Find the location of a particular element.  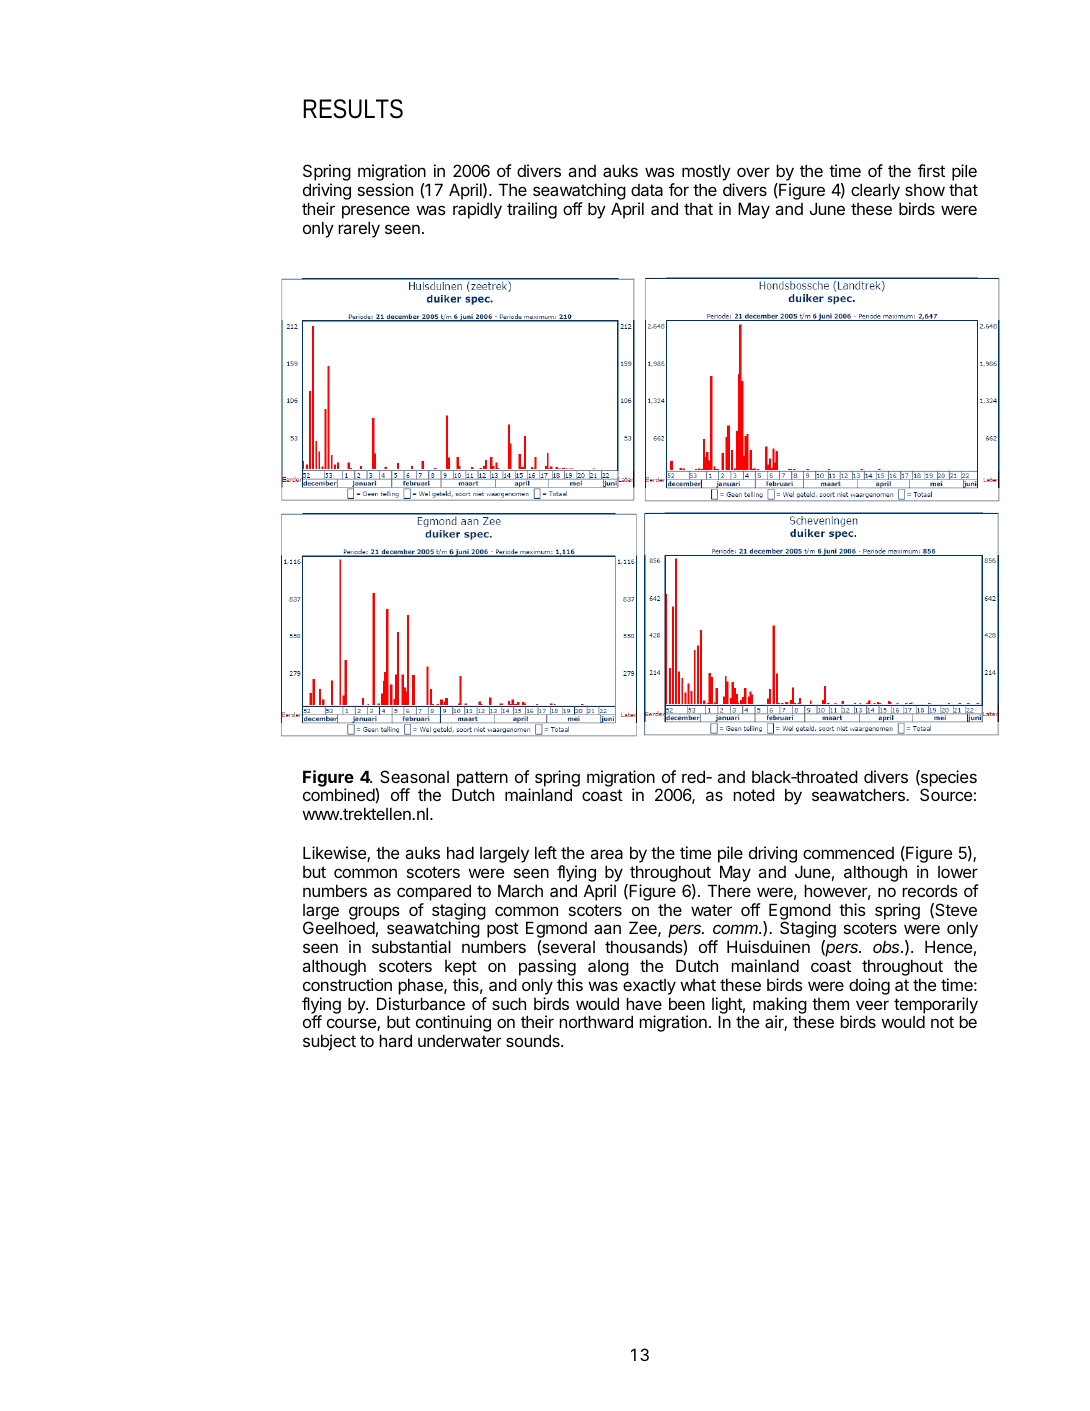

Disturbance is located at coordinates (421, 1003).
